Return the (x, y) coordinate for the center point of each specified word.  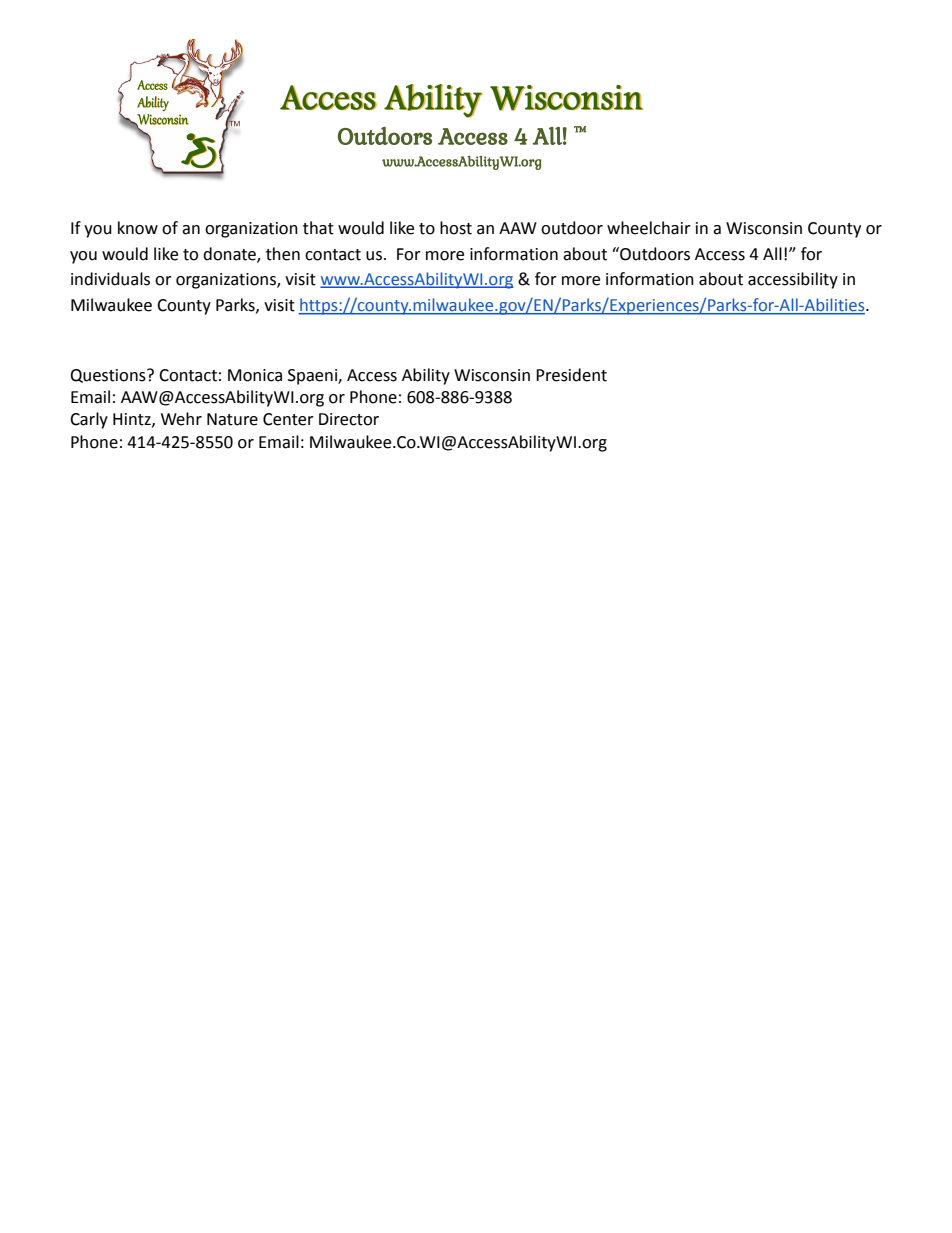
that (318, 228)
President (571, 375)
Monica (255, 375)
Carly (89, 420)
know (138, 228)
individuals (110, 279)
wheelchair (649, 228)
